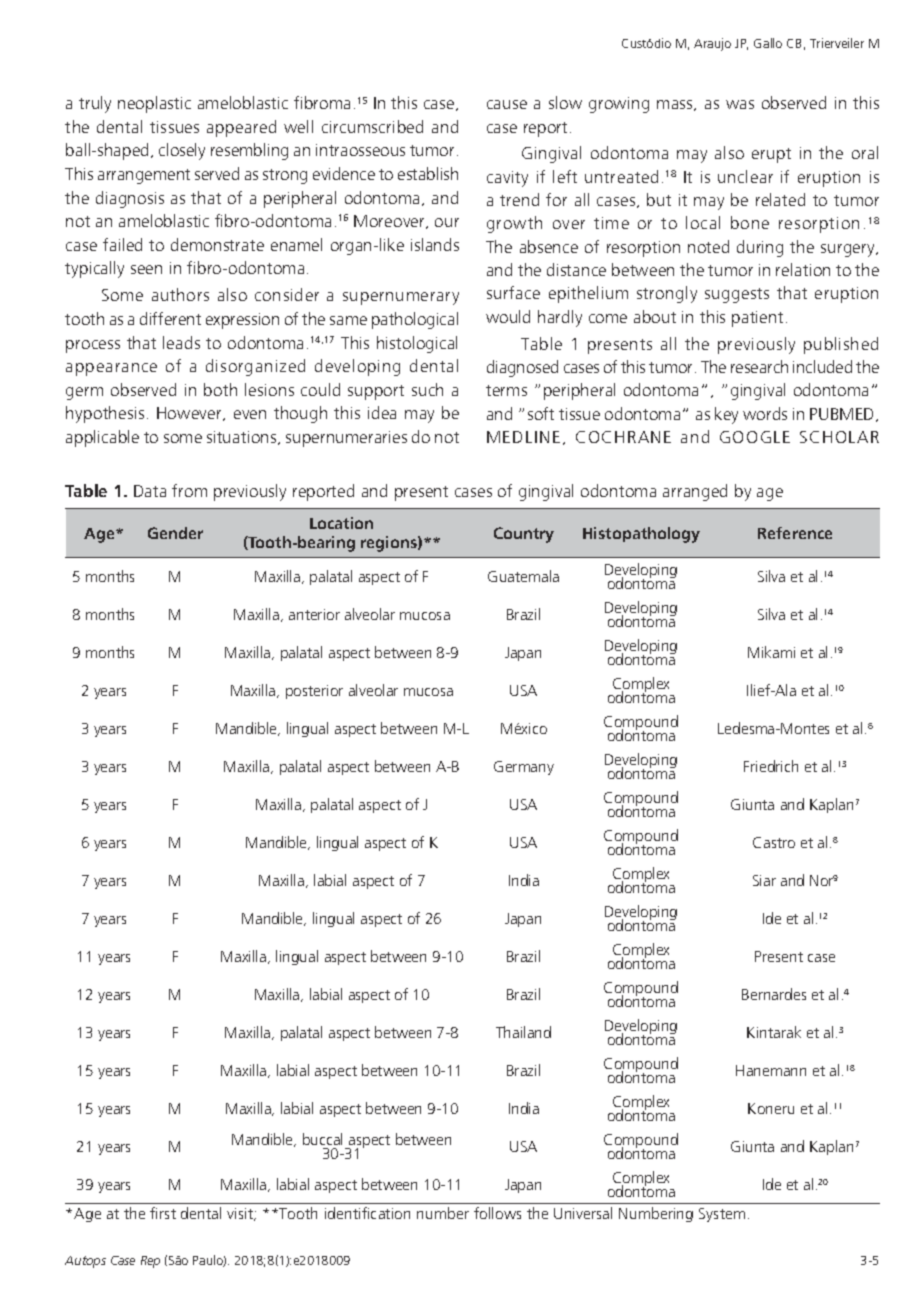 This document has width=924, height=1308. I want to click on follows, so click(497, 1213).
